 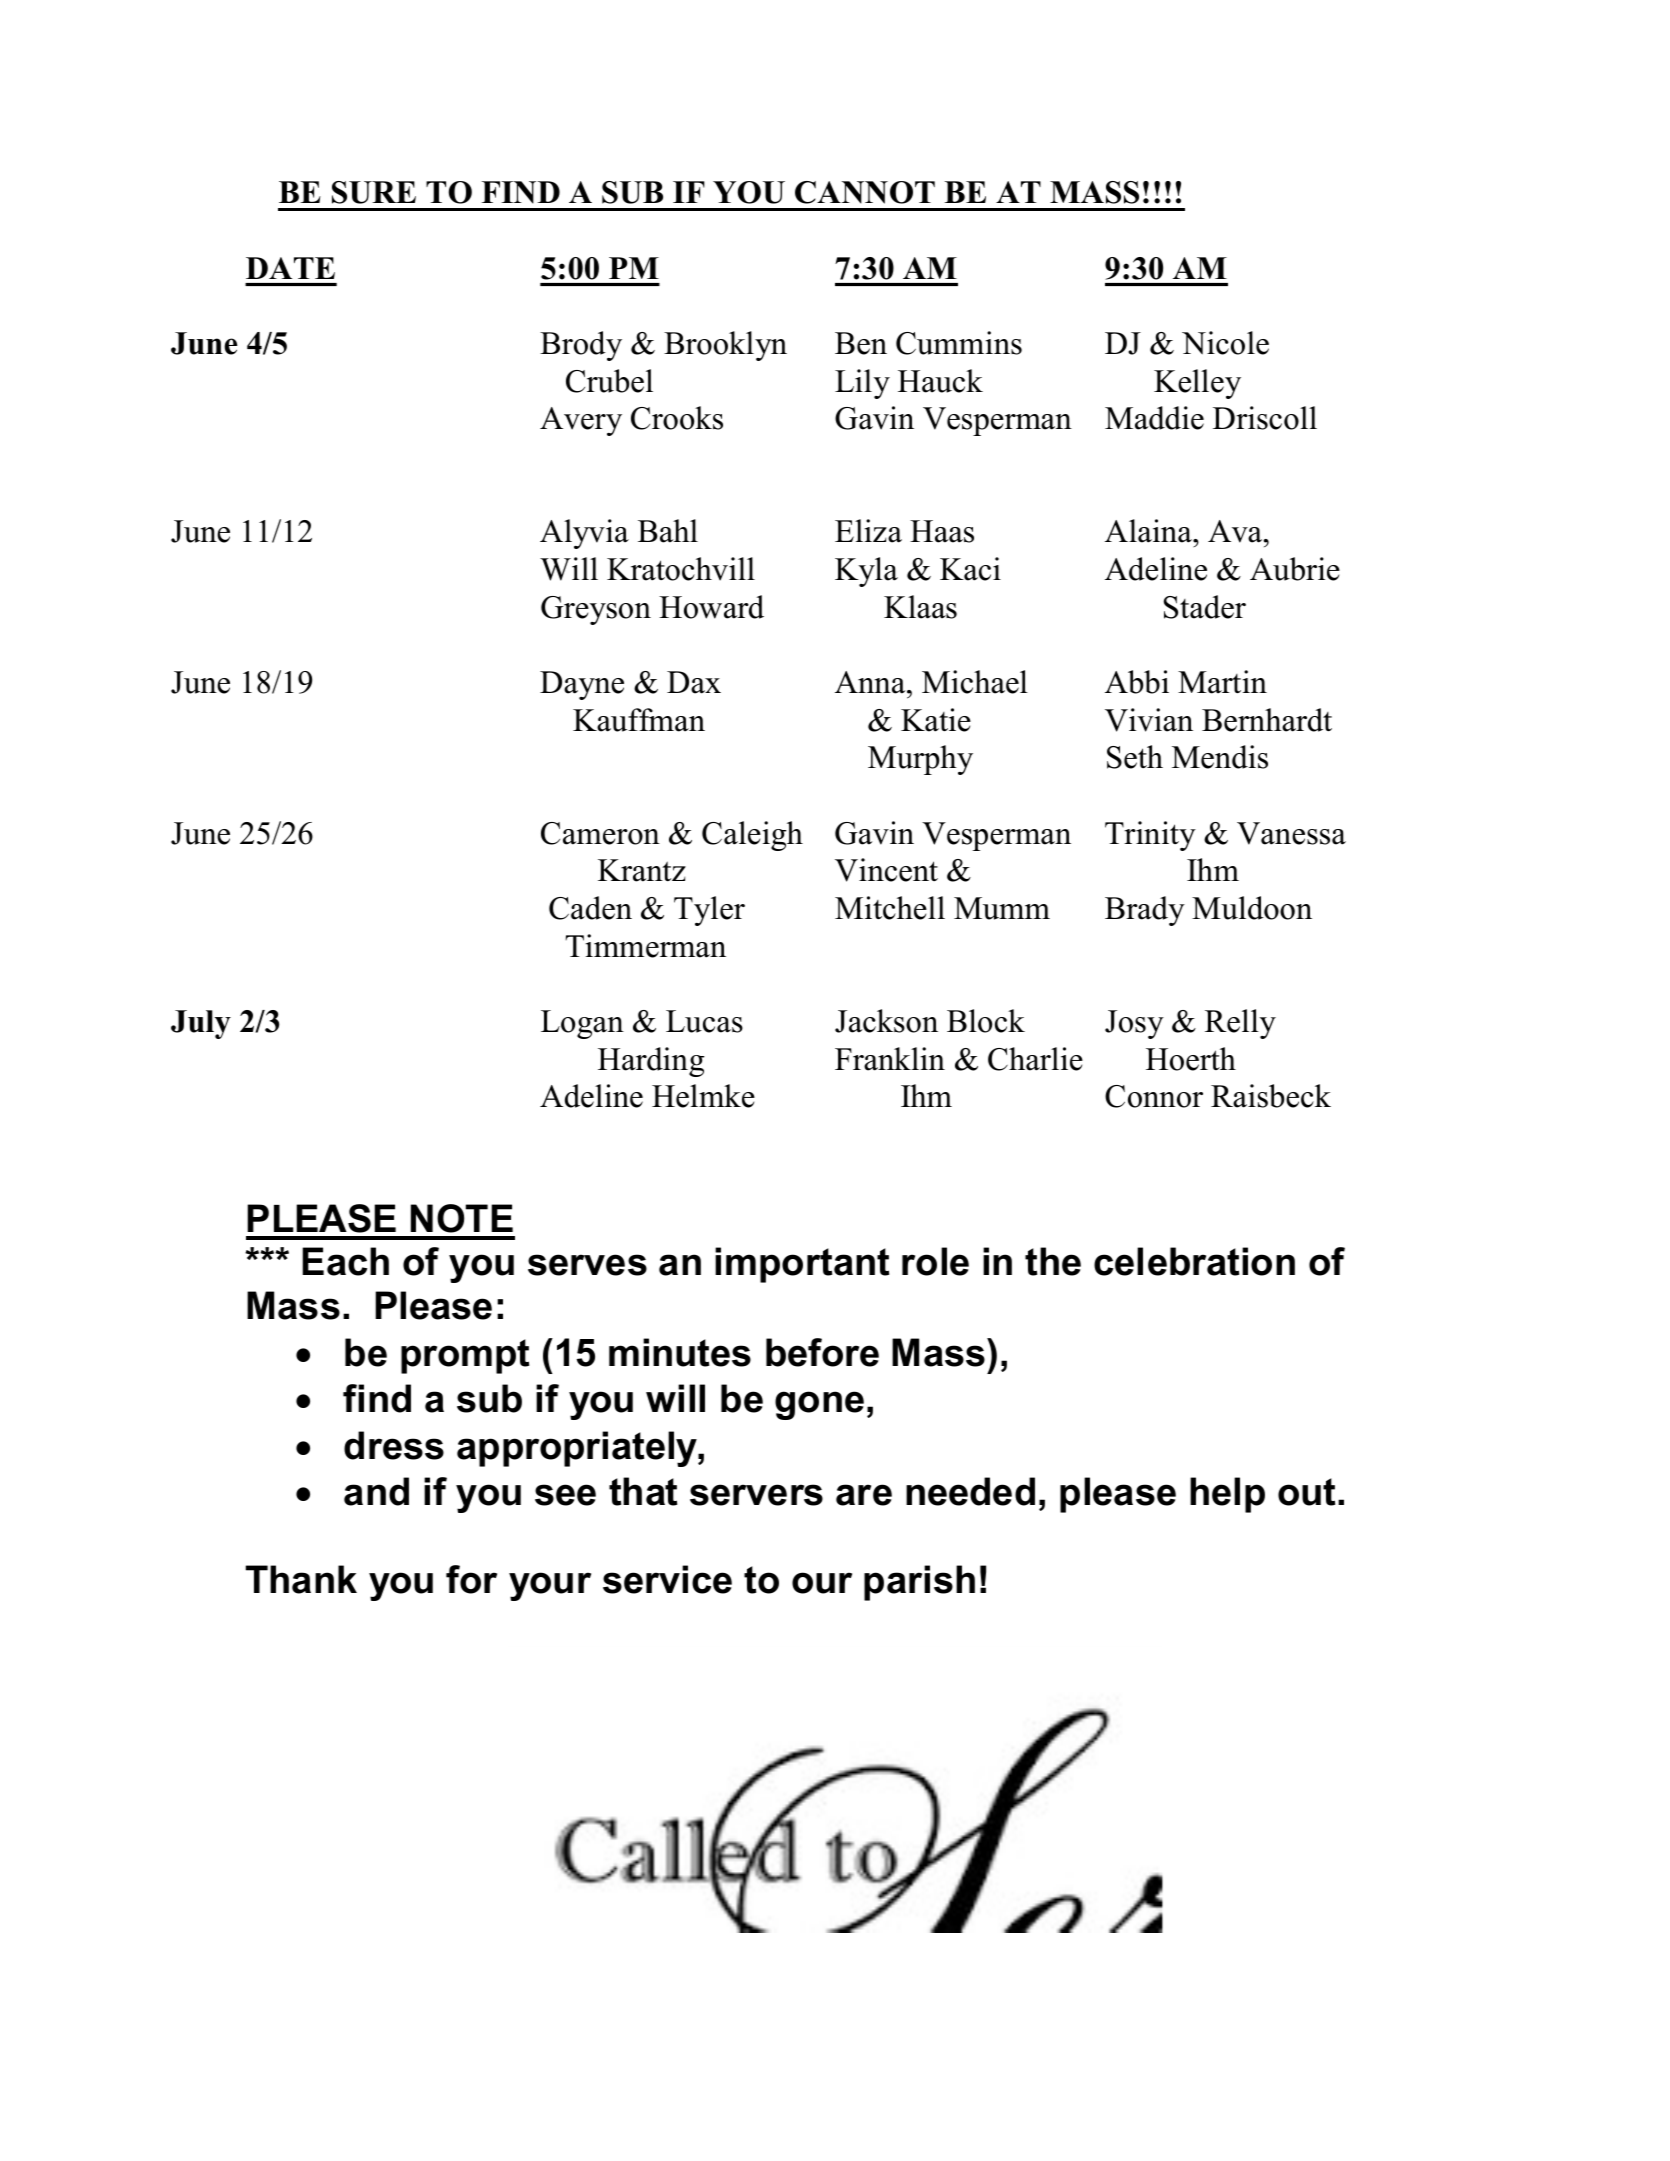 I want to click on Martin, so click(x=1222, y=682).
